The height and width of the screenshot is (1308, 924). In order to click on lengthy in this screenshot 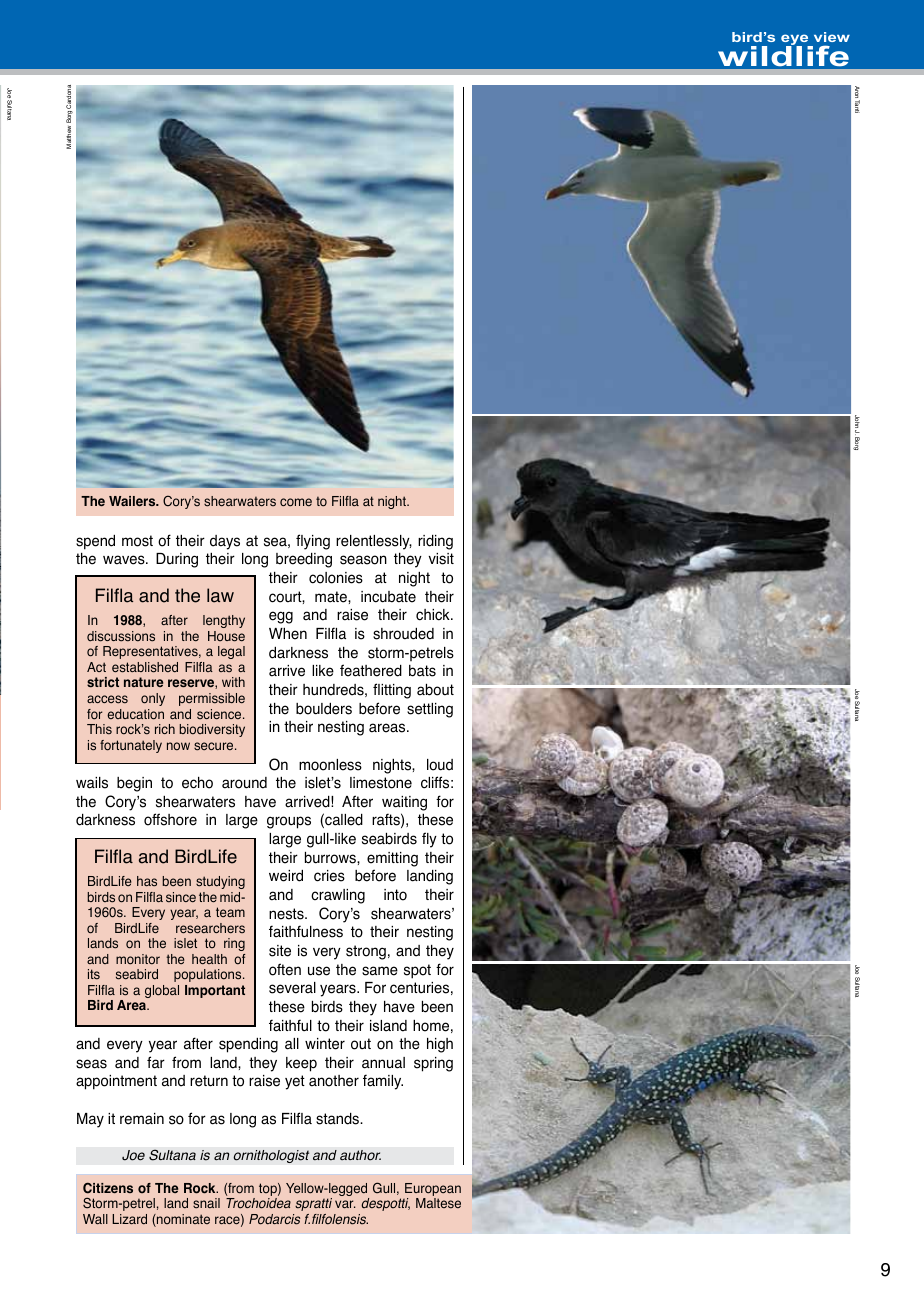, I will do `click(224, 621)`.
